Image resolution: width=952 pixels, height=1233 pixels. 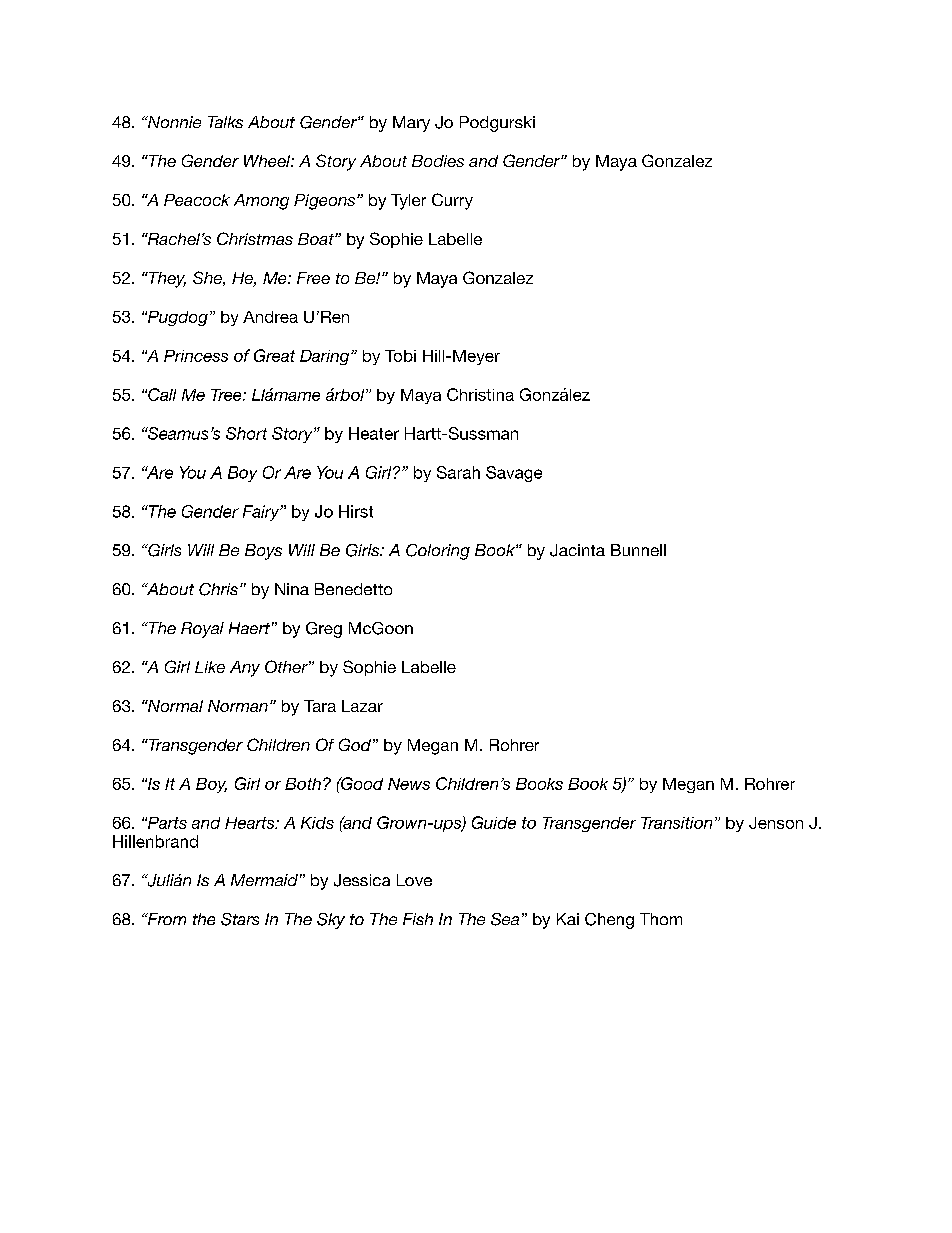 What do you see at coordinates (438, 552) in the document?
I see `Coloring` at bounding box center [438, 552].
